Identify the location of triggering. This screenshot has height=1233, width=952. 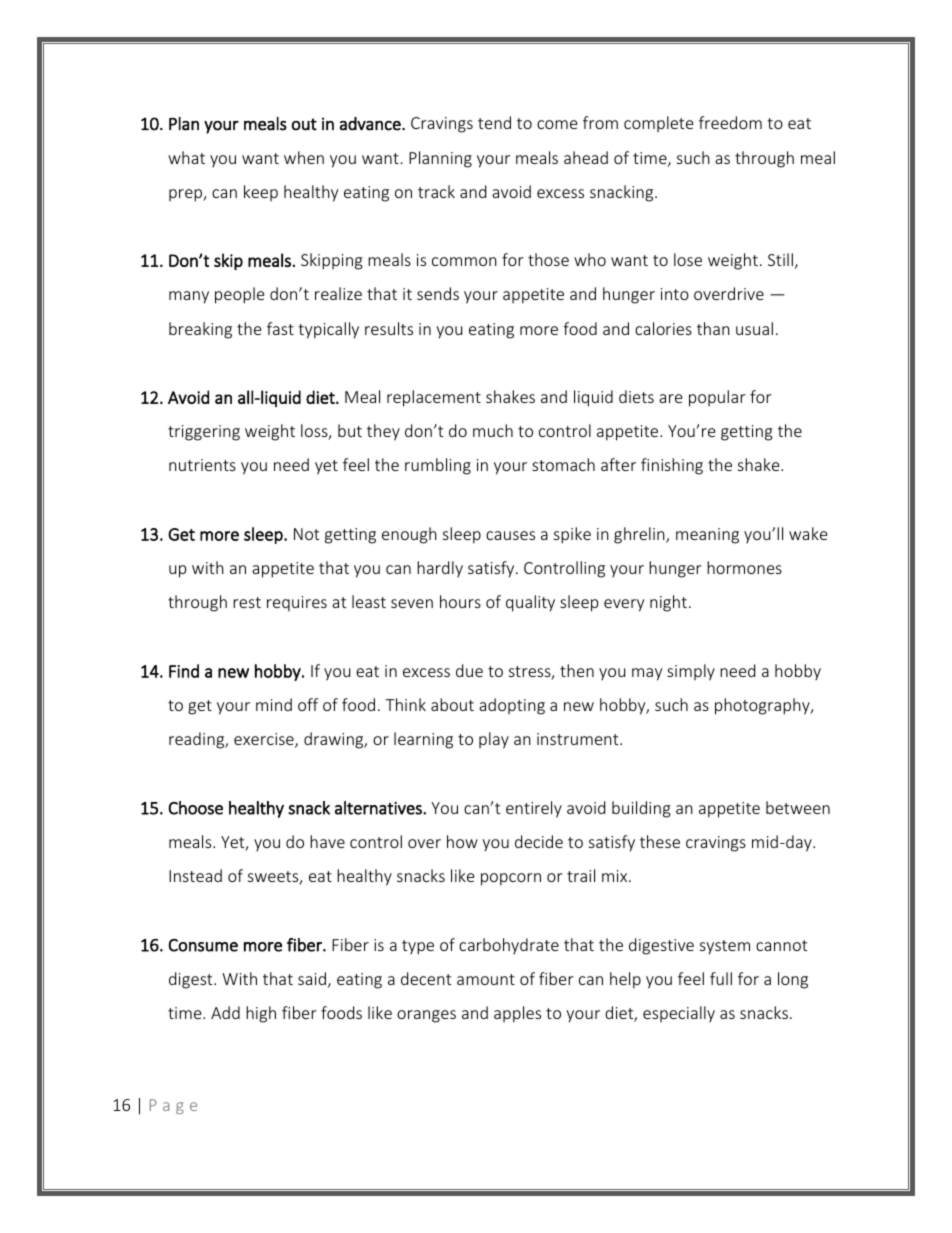
(204, 433).
